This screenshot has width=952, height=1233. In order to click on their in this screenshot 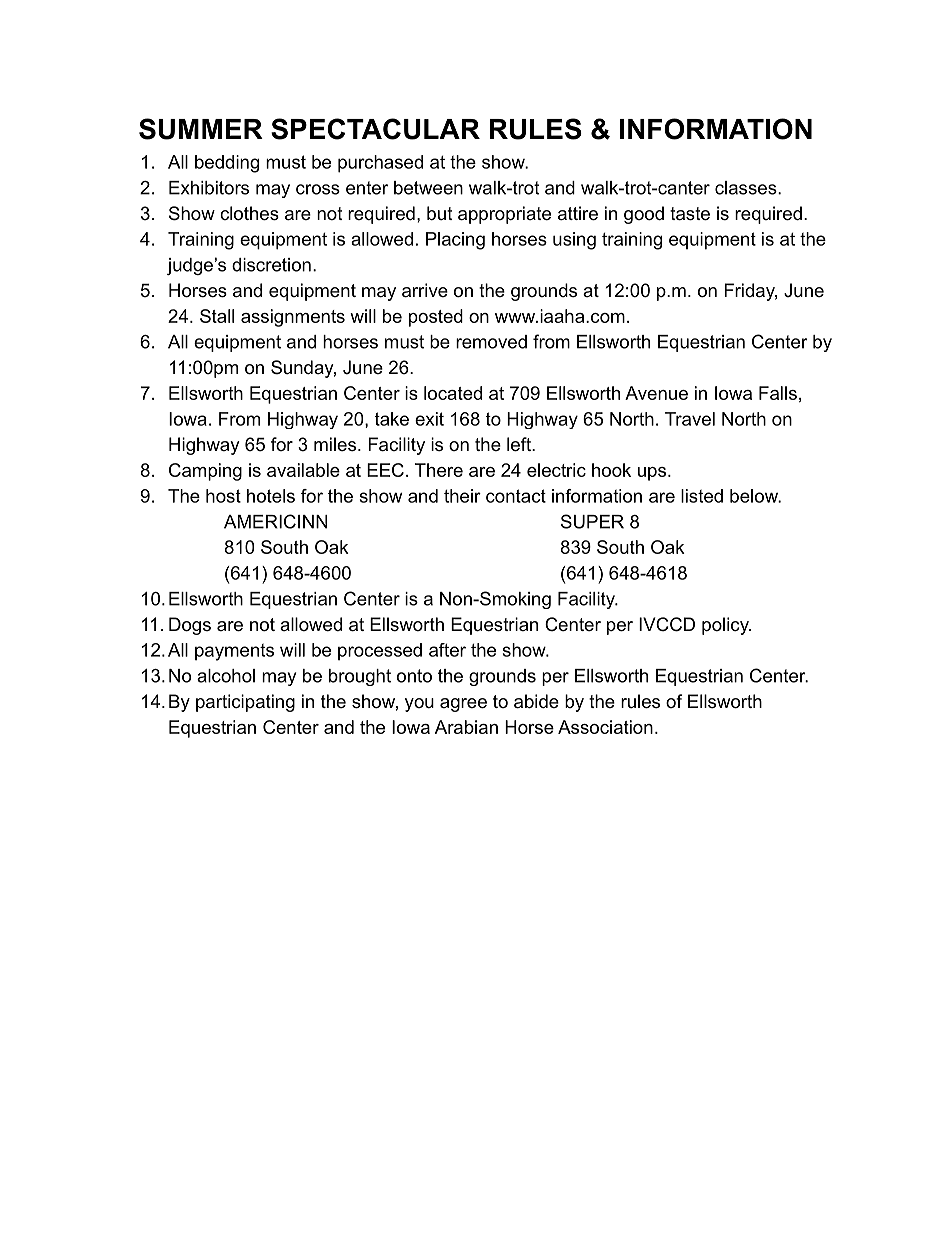, I will do `click(462, 496)`.
